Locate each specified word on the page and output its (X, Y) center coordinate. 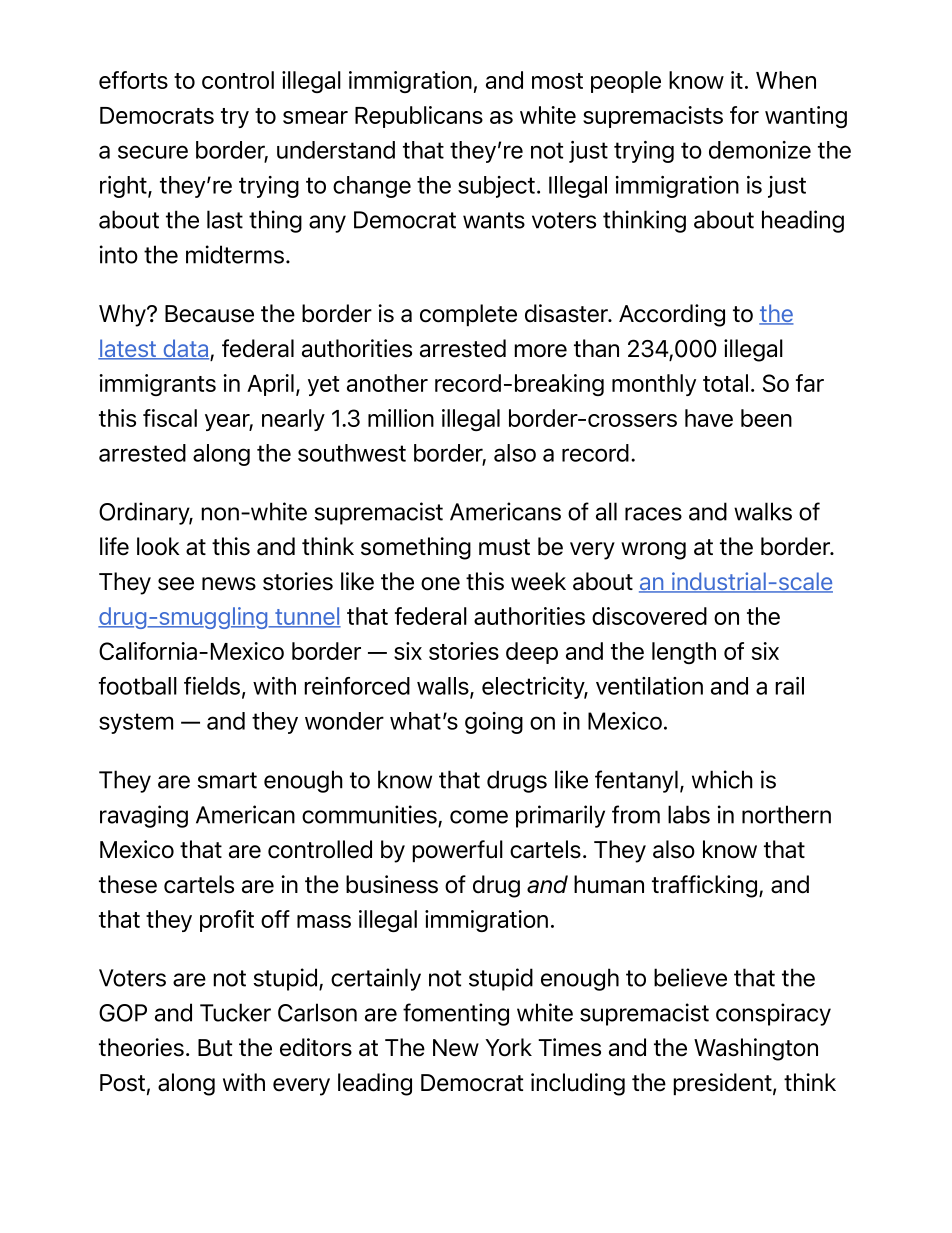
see (176, 584)
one (440, 584)
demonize (760, 150)
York (508, 1047)
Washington (756, 1049)
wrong (653, 551)
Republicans (419, 117)
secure (153, 152)
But (215, 1048)
